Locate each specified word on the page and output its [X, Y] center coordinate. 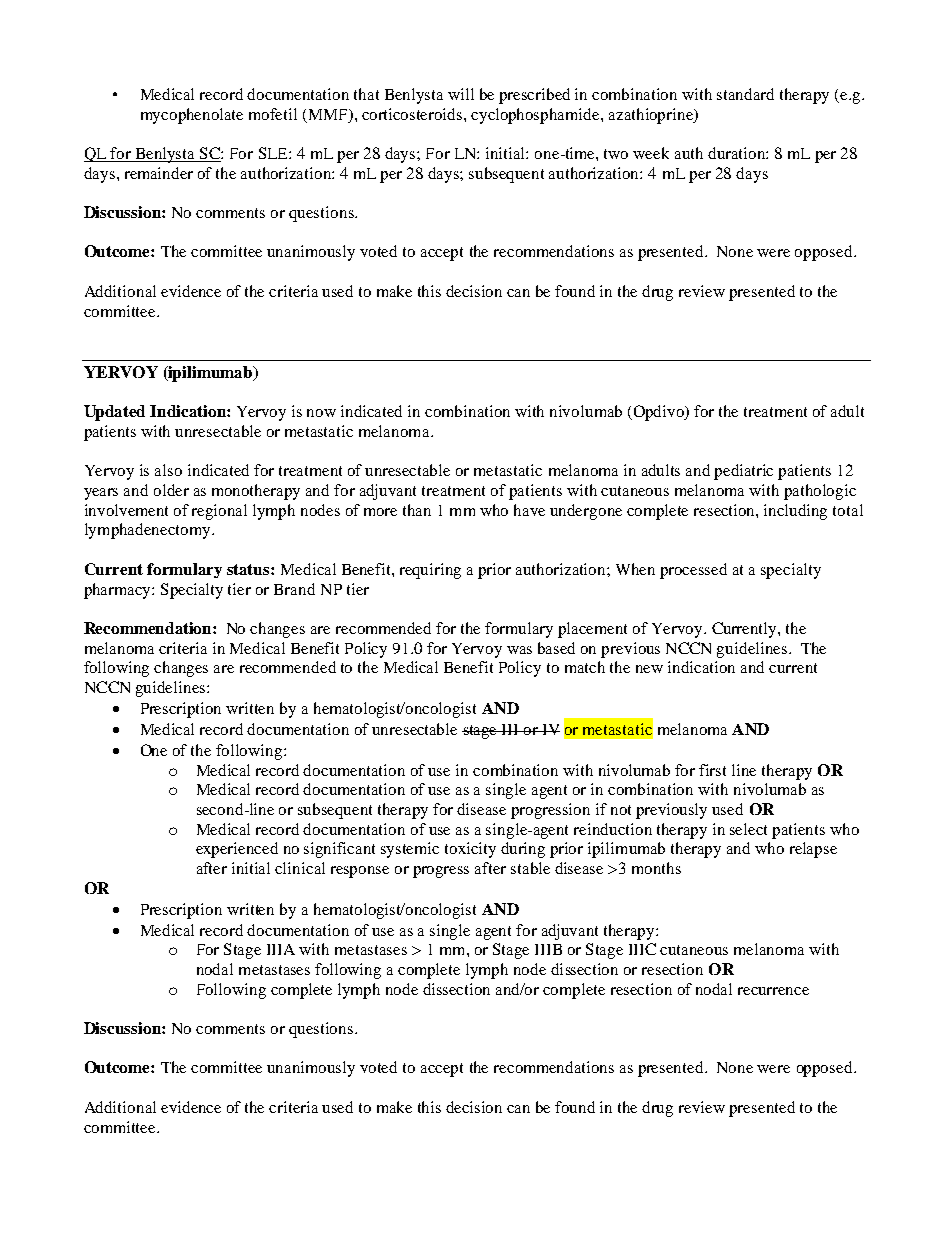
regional [219, 512]
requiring [430, 571]
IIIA [281, 949]
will [461, 94]
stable [530, 868]
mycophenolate [192, 116]
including [795, 512]
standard [745, 94]
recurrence [773, 991]
